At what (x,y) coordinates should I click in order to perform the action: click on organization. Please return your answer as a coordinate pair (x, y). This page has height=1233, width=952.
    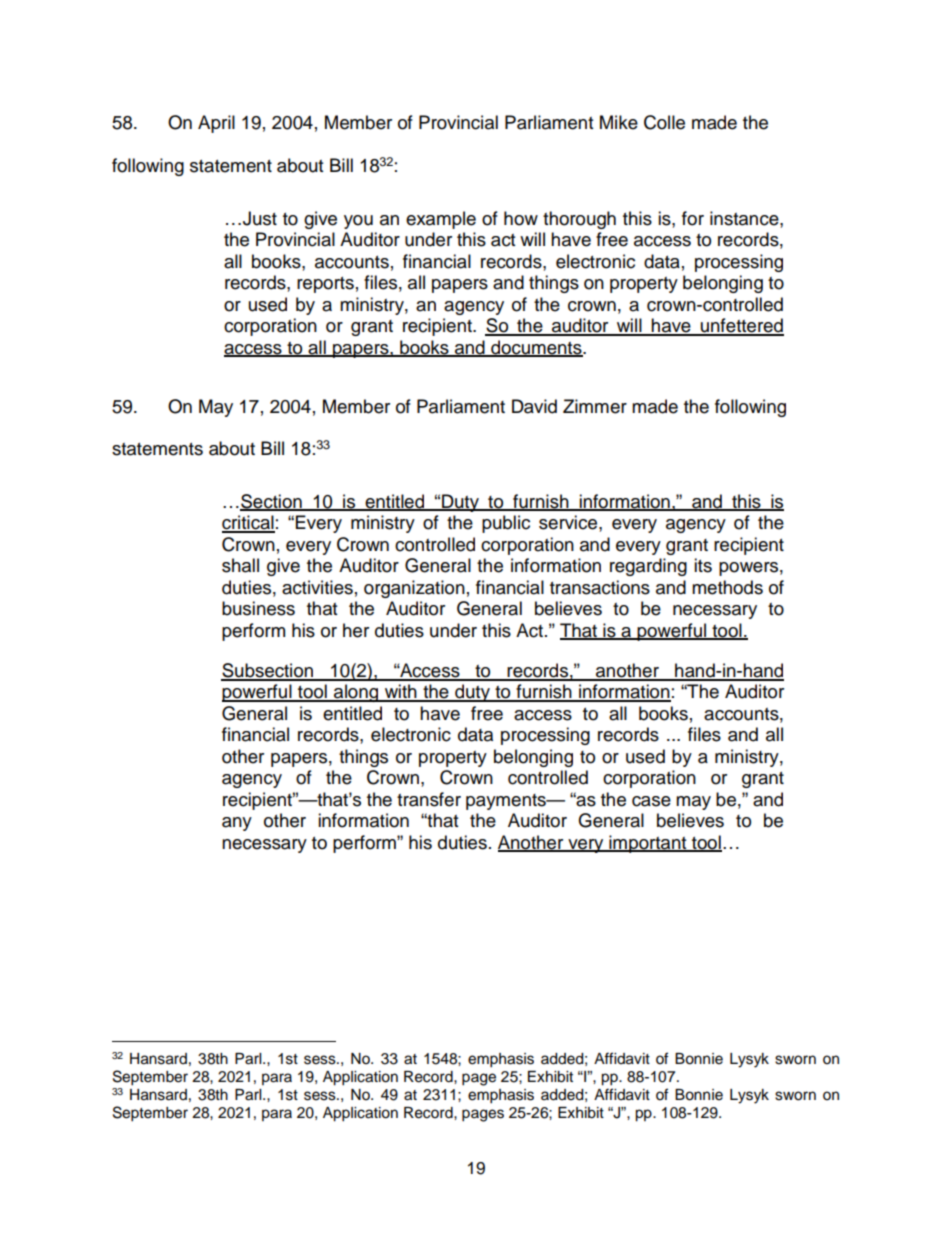
    Looking at the image, I should click on (414, 589).
